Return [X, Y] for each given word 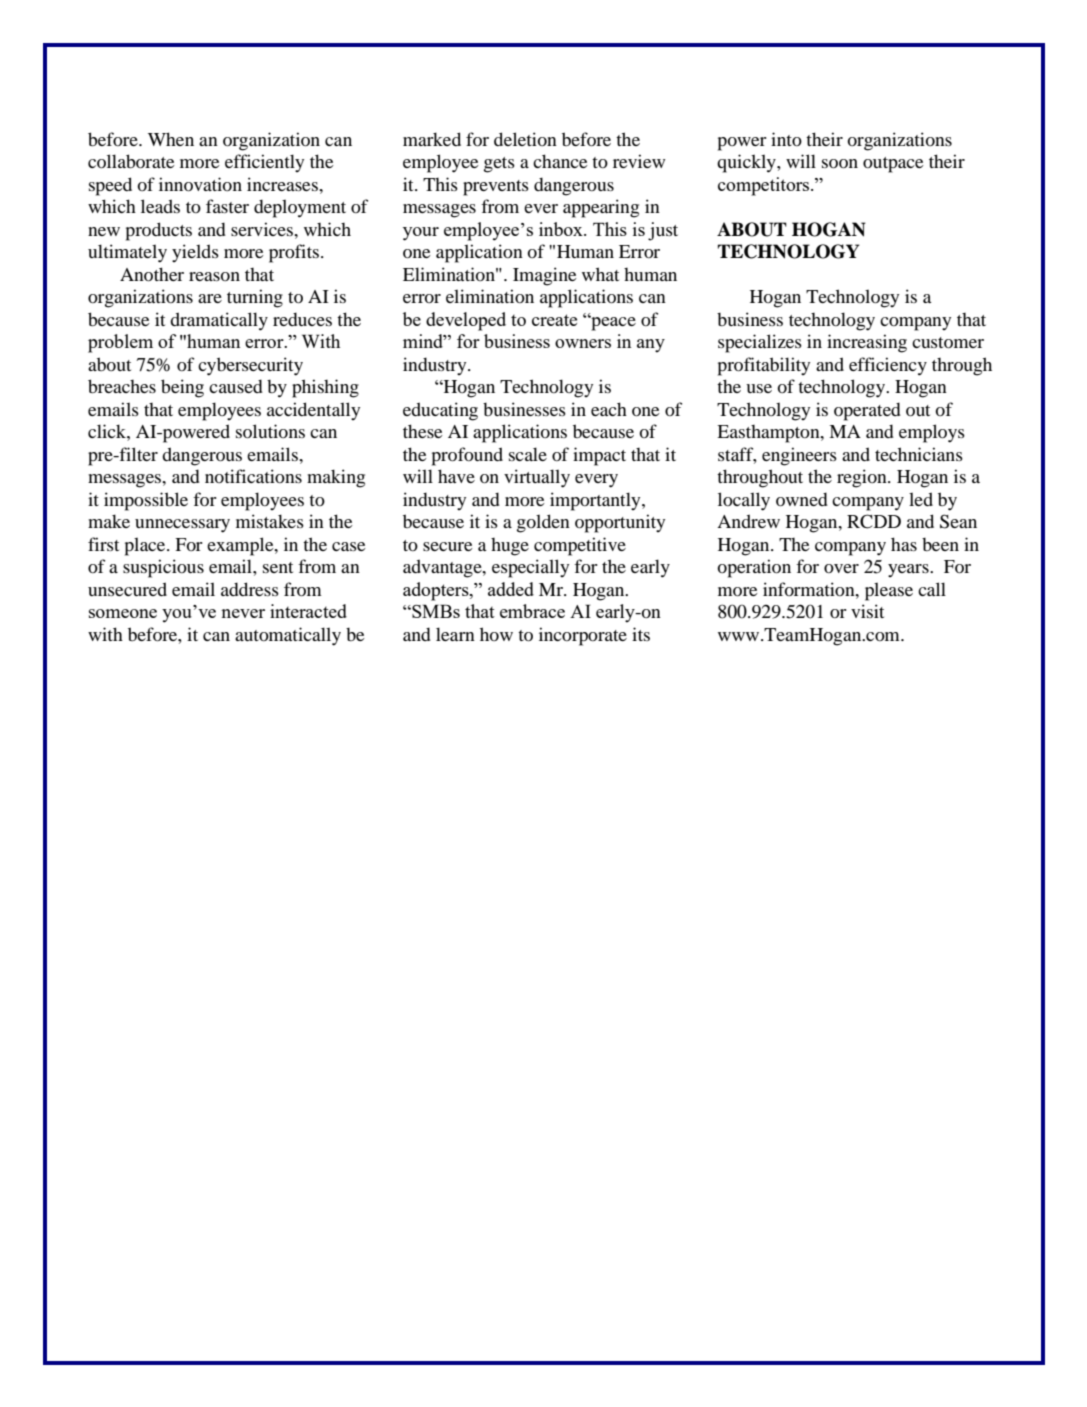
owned [802, 499]
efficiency [888, 366]
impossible [146, 501]
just [663, 231]
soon [840, 163]
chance [560, 161]
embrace [532, 611]
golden [543, 523]
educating [440, 411]
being [182, 388]
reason [214, 276]
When [171, 139]
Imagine [544, 276]
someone [123, 613]
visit [867, 611]
